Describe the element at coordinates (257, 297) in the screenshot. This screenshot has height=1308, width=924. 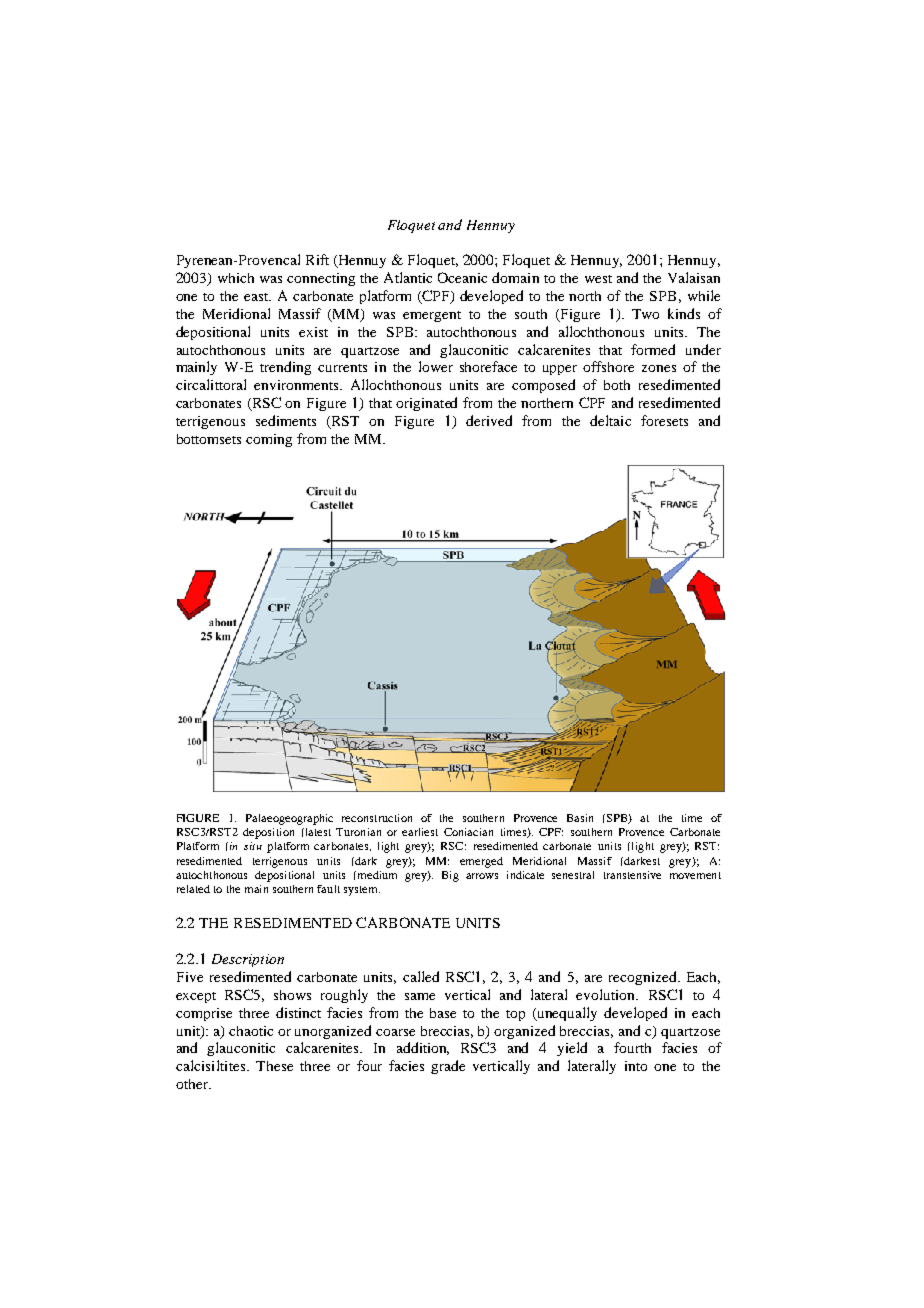
I see `east` at that location.
